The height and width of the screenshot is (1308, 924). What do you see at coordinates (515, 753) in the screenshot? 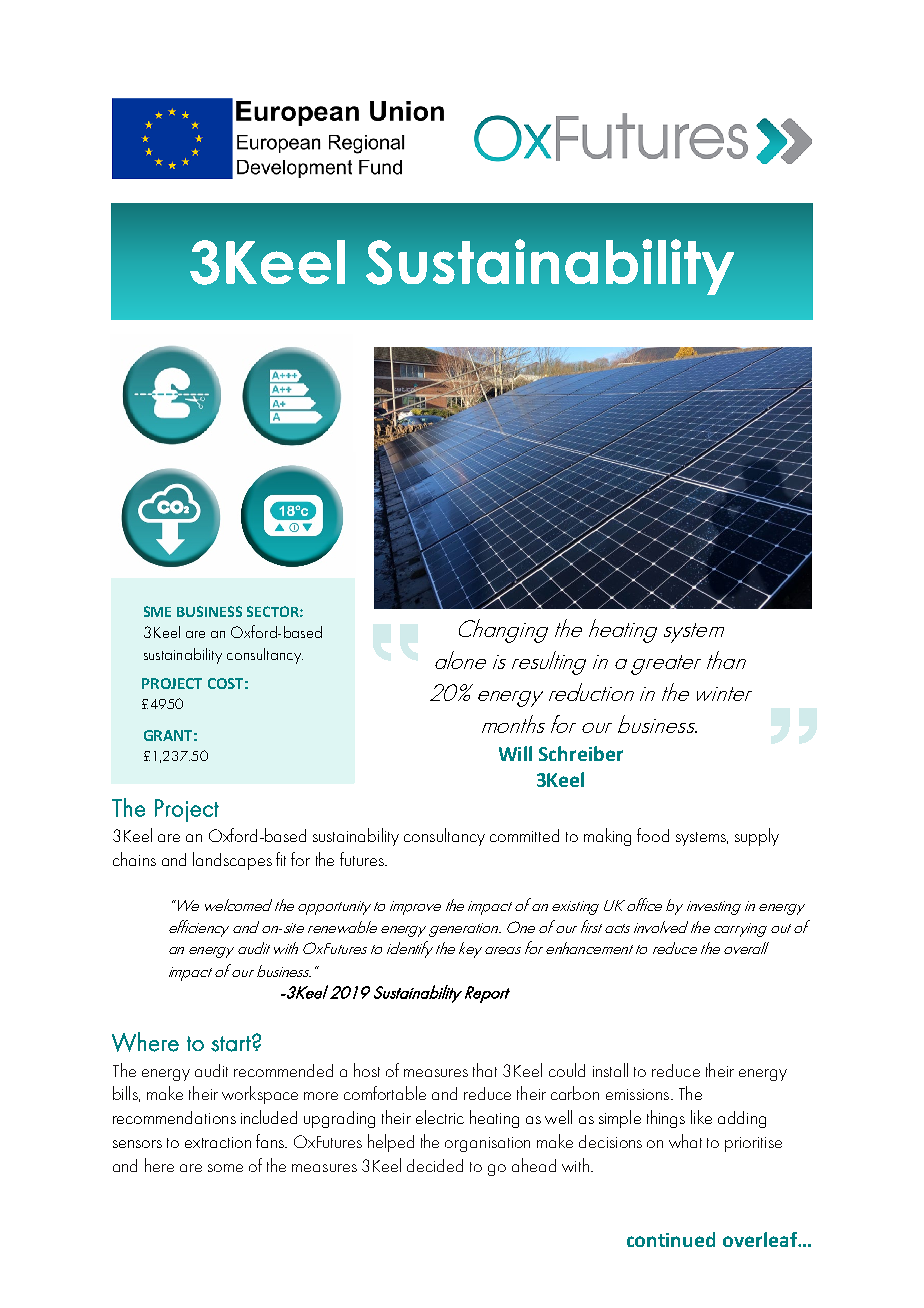
I see `Will` at bounding box center [515, 753].
